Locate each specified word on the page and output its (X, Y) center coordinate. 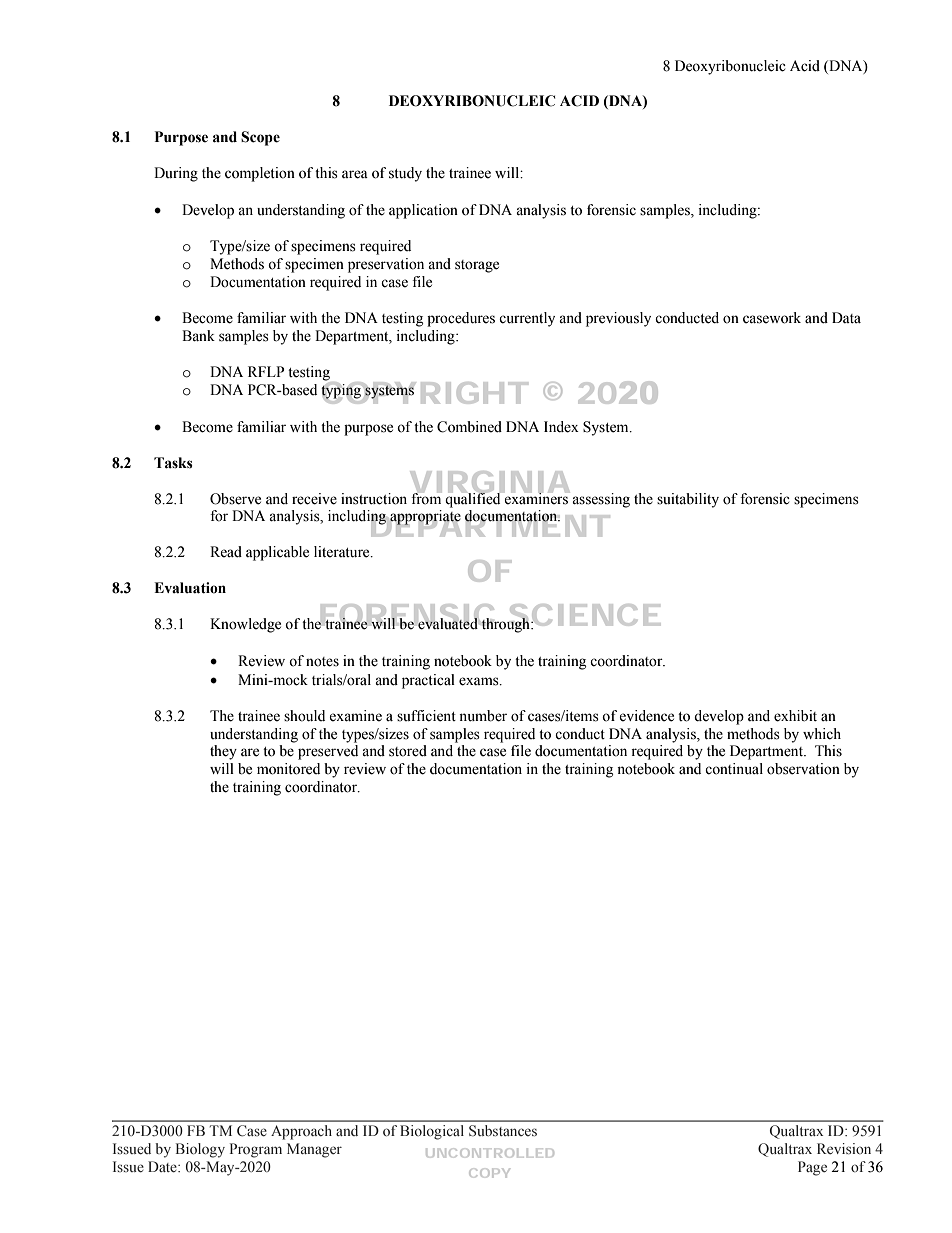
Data (846, 317)
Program (256, 1150)
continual (734, 769)
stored (408, 751)
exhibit (795, 716)
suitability (688, 500)
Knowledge (245, 625)
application (423, 211)
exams (480, 681)
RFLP (266, 371)
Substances (503, 1131)
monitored (288, 769)
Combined (469, 427)
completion (260, 174)
